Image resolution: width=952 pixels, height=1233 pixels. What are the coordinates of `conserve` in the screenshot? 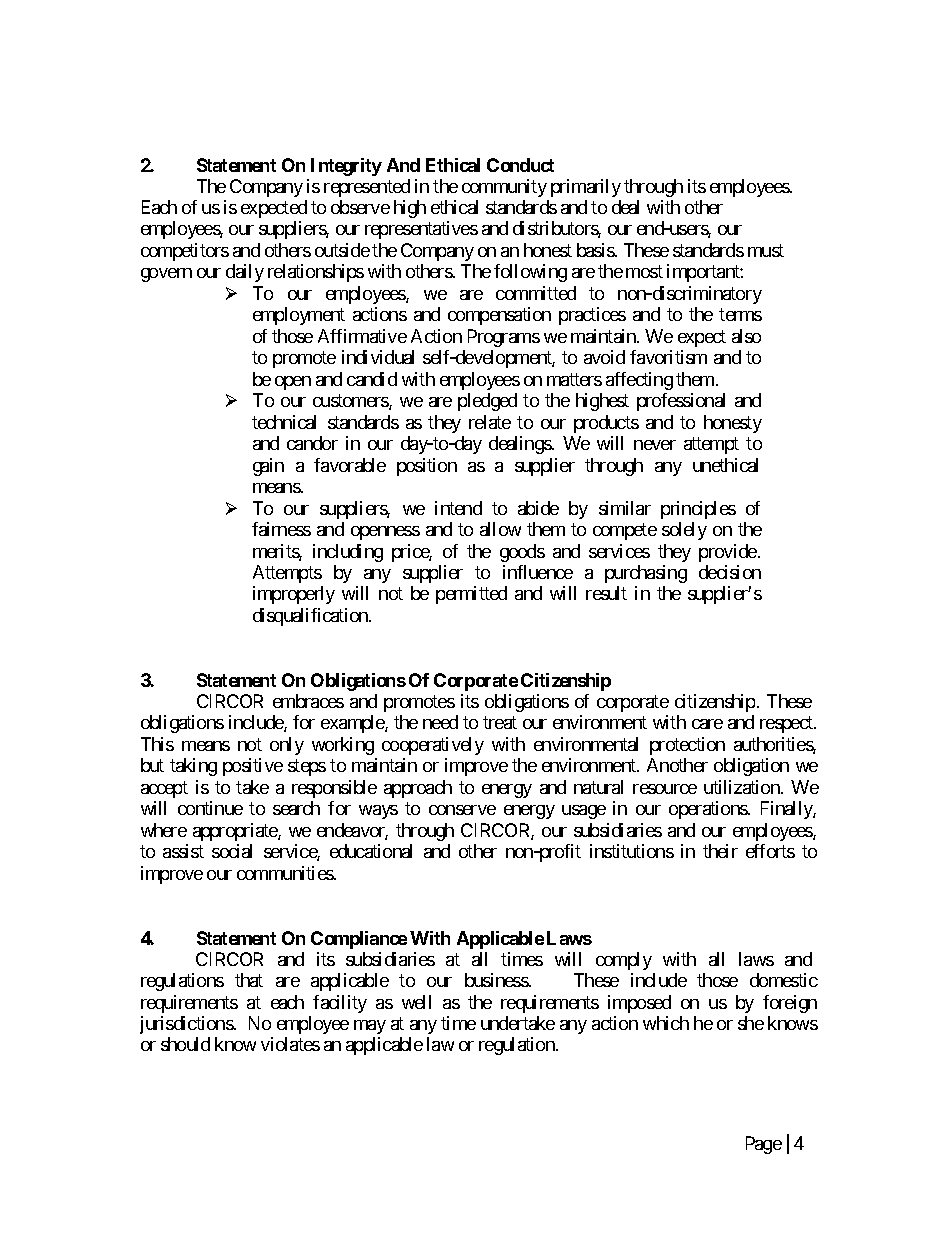 It's located at (462, 810).
